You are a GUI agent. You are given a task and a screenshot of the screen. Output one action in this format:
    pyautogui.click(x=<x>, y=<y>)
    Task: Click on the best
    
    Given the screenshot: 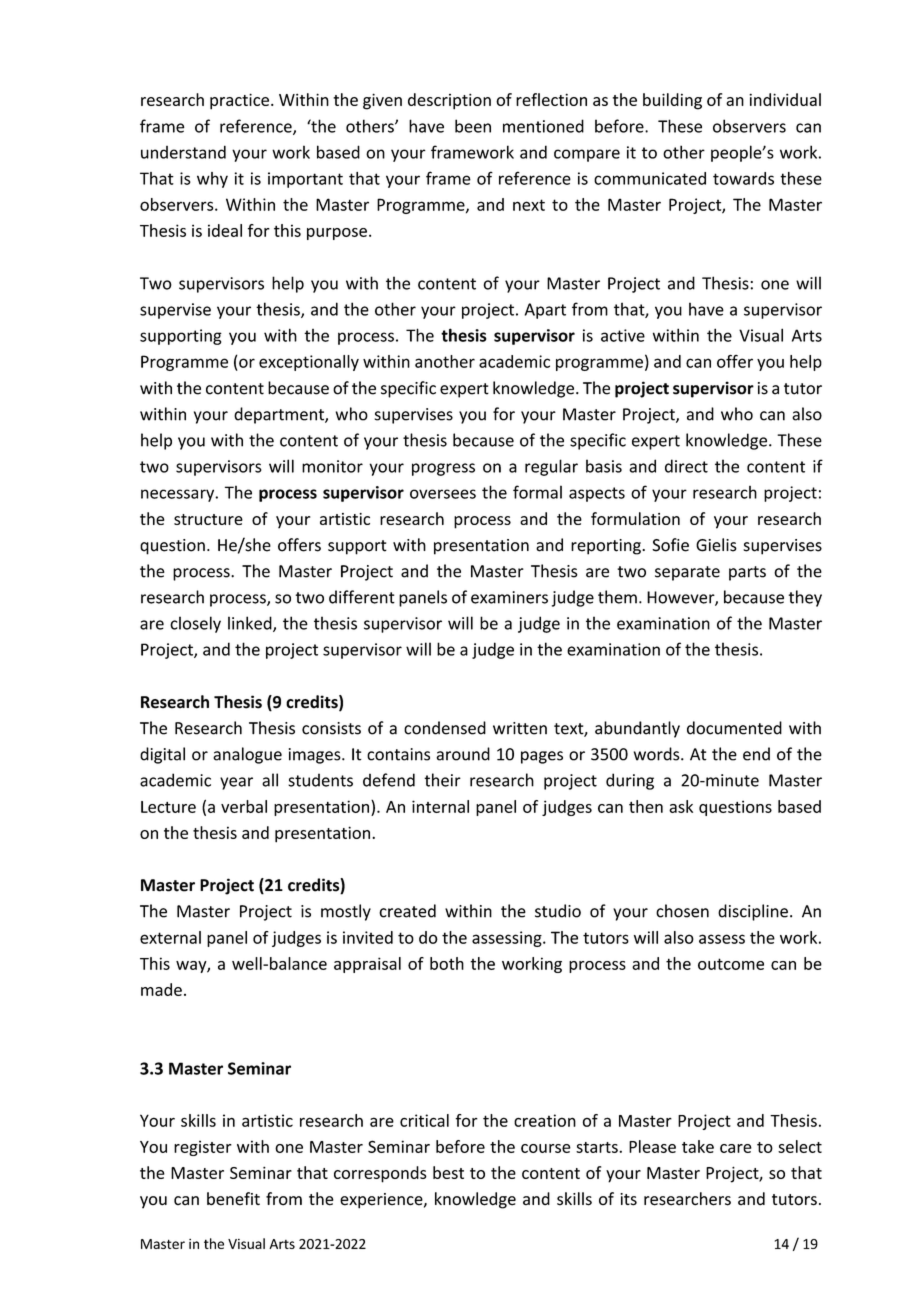 What is the action you would take?
    pyautogui.click(x=448, y=1172)
